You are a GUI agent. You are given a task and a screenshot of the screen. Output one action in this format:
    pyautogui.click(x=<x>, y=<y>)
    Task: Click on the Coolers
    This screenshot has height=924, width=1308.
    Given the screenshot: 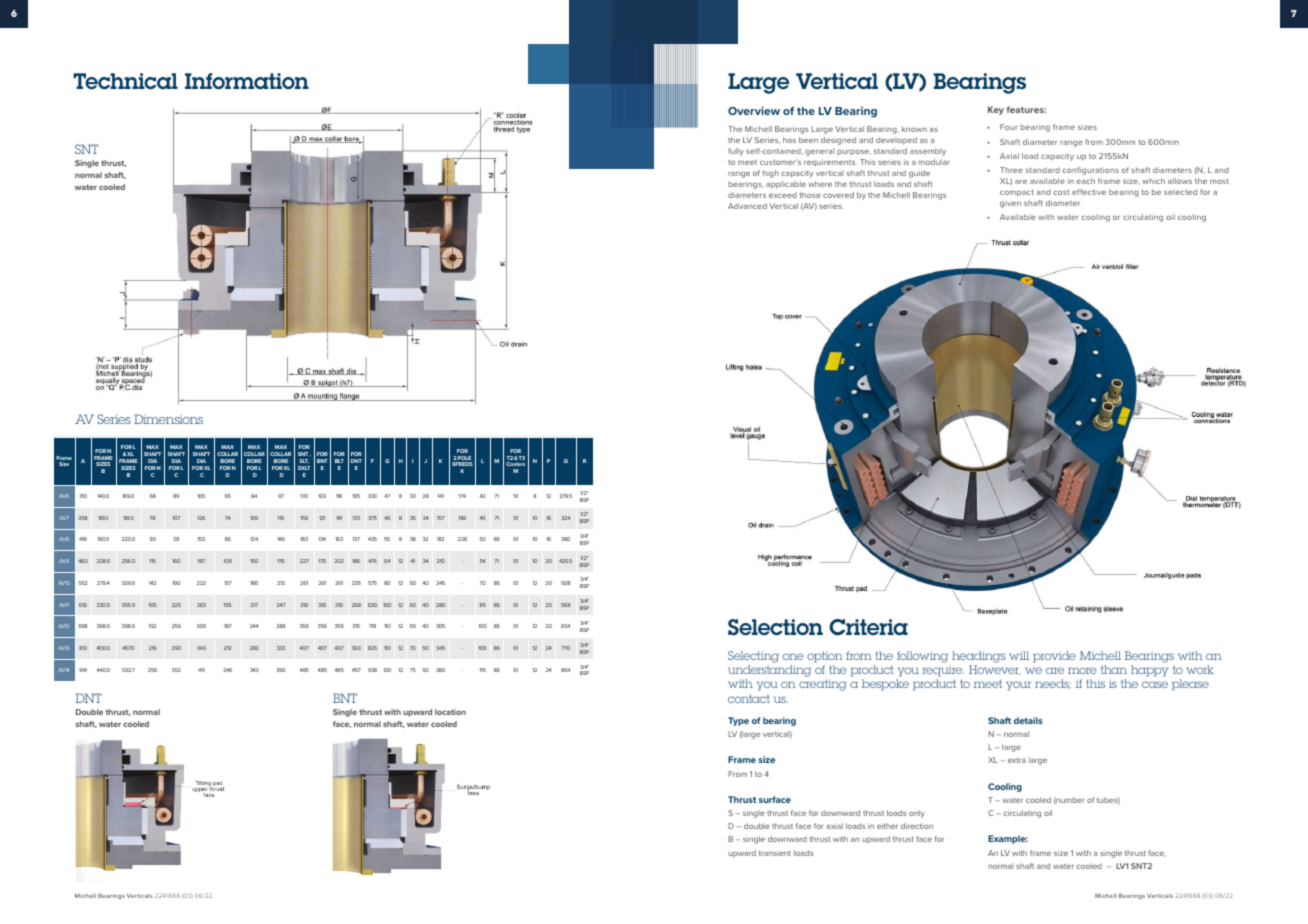 What is the action you would take?
    pyautogui.click(x=515, y=466)
